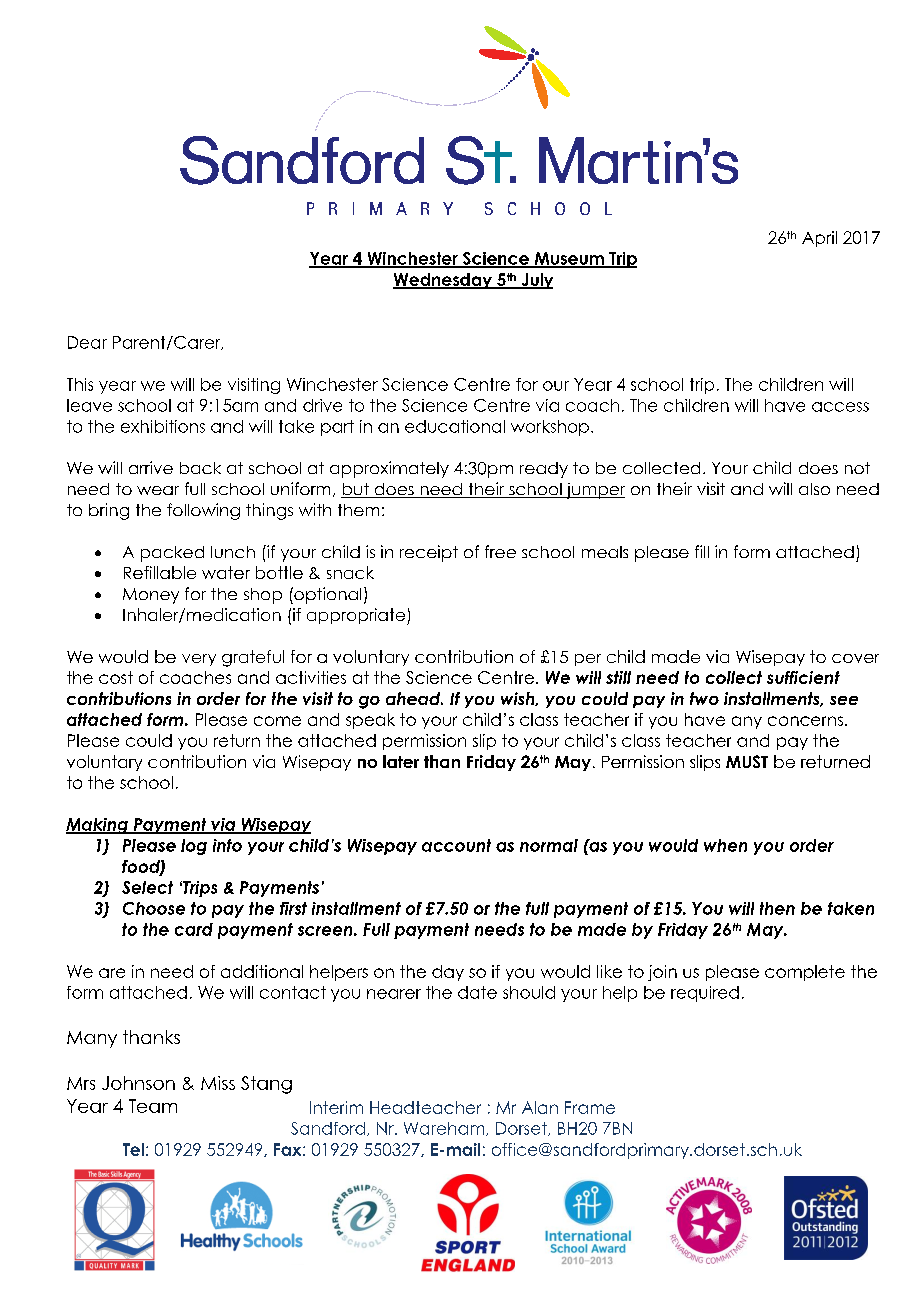 The height and width of the page is (1309, 924). What do you see at coordinates (199, 660) in the page?
I see `very` at bounding box center [199, 660].
